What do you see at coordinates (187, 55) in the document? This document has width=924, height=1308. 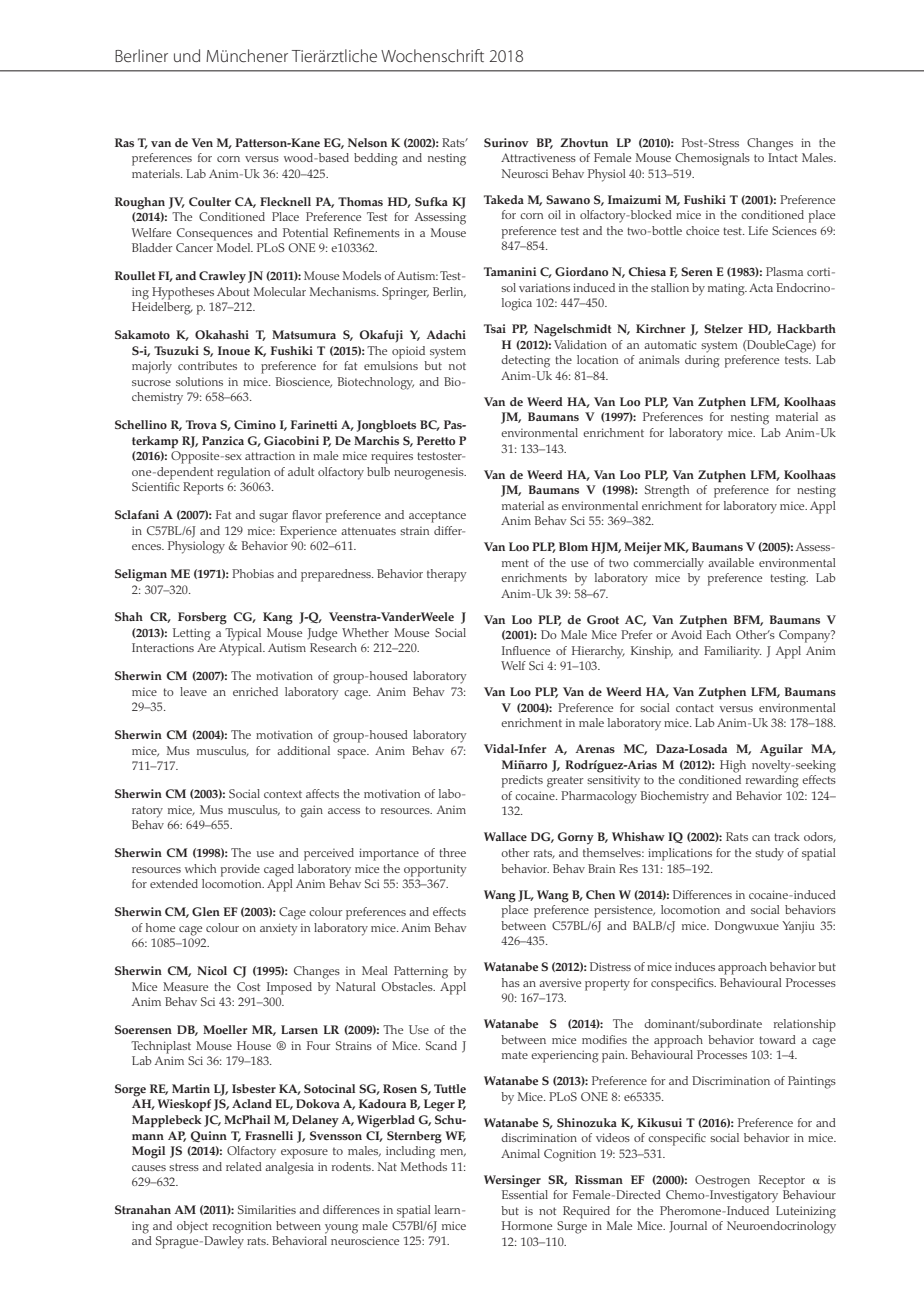 I see `und` at bounding box center [187, 55].
